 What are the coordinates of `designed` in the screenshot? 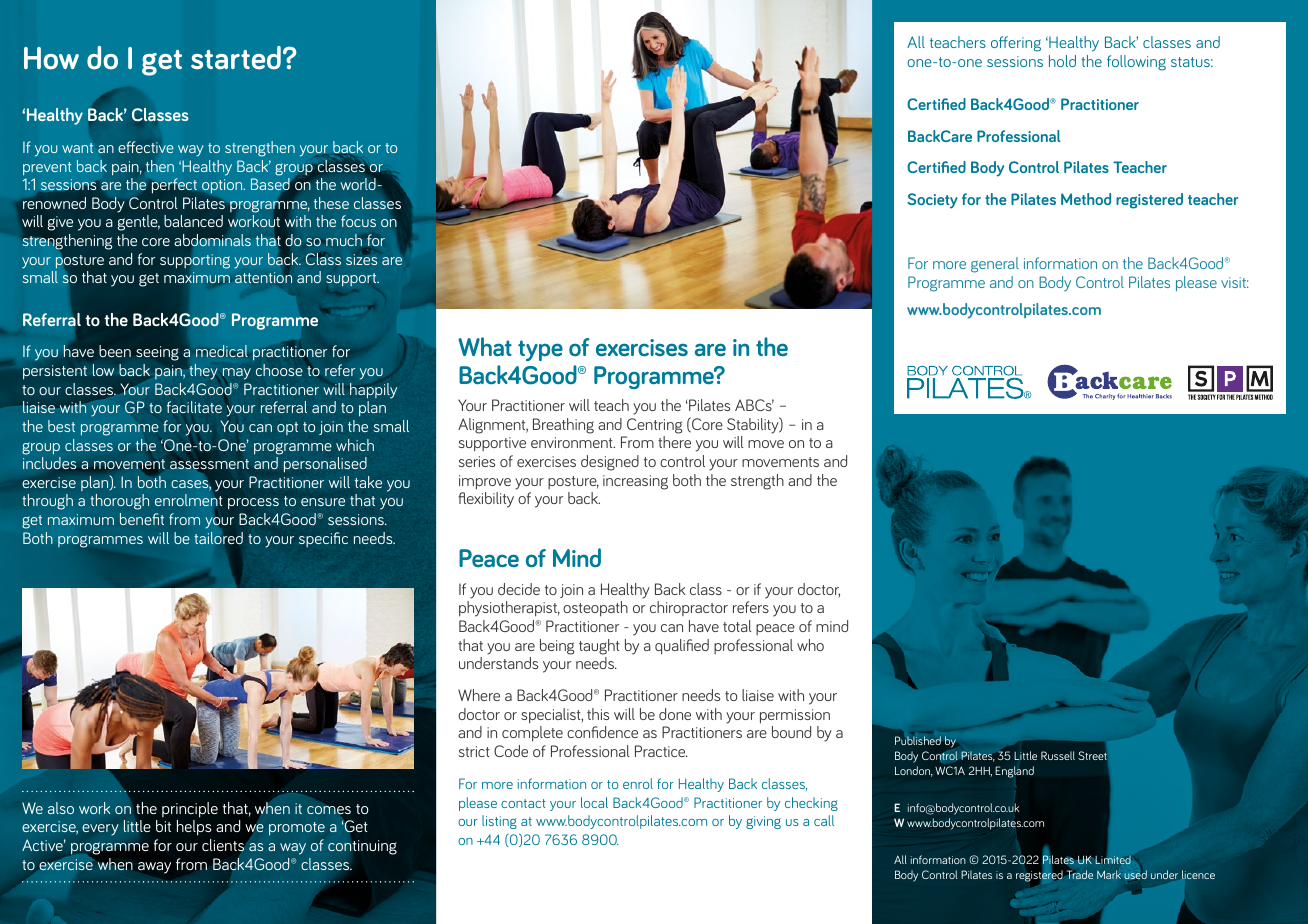 It's located at (610, 463).
